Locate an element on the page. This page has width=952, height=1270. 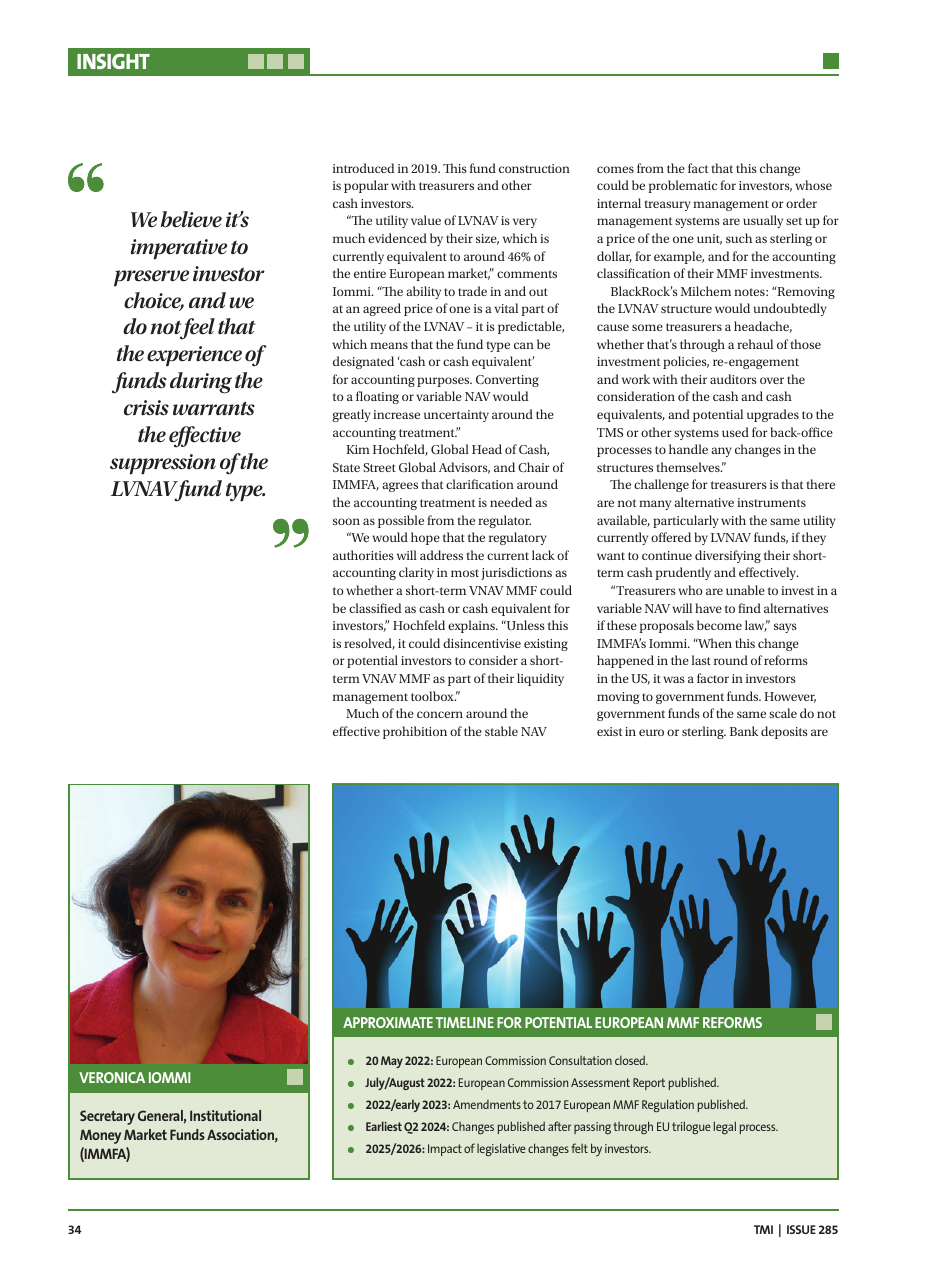
become is located at coordinates (719, 625).
